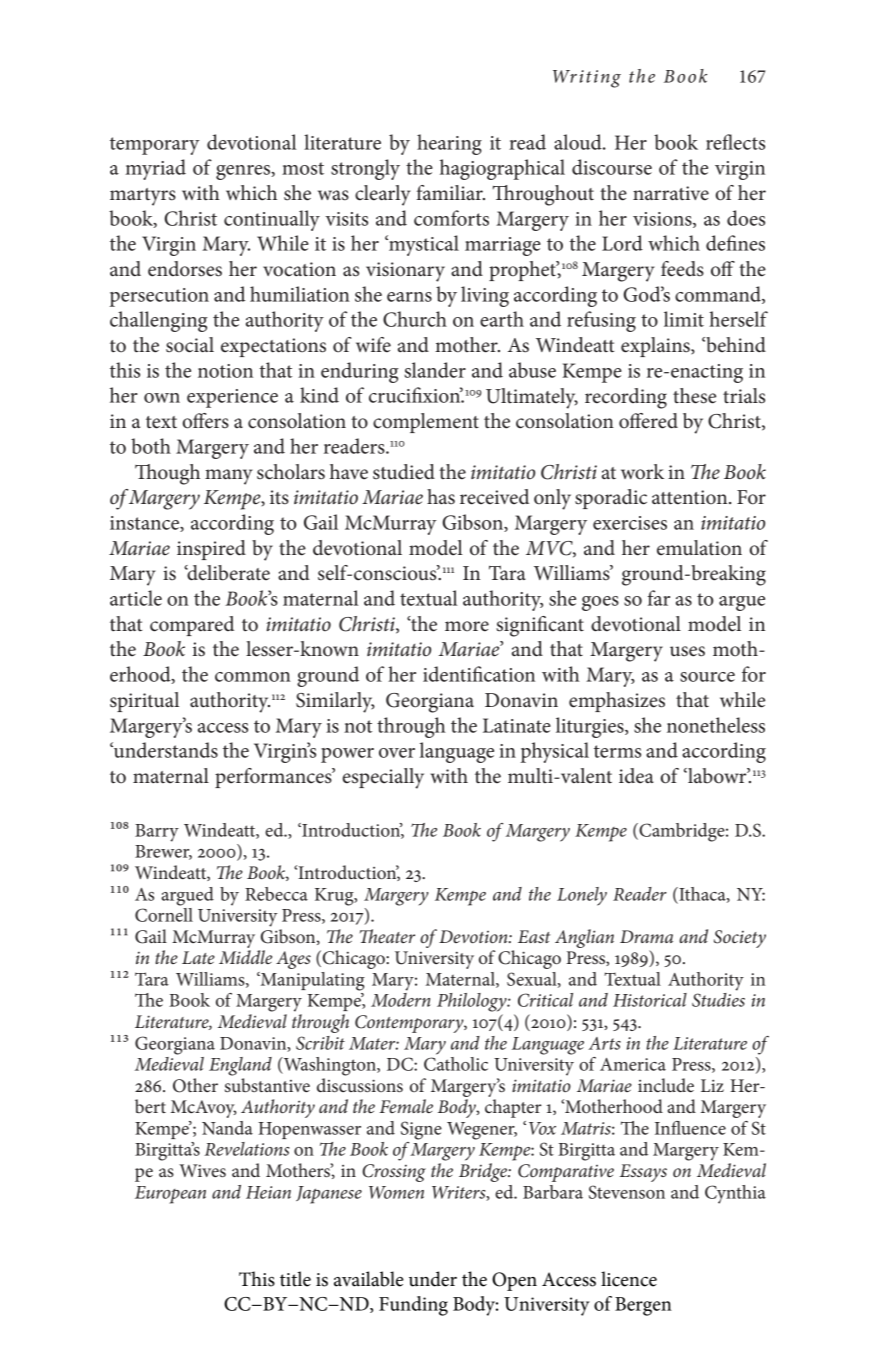  Describe the element at coordinates (244, 172) in the screenshot. I see `genres` at that location.
